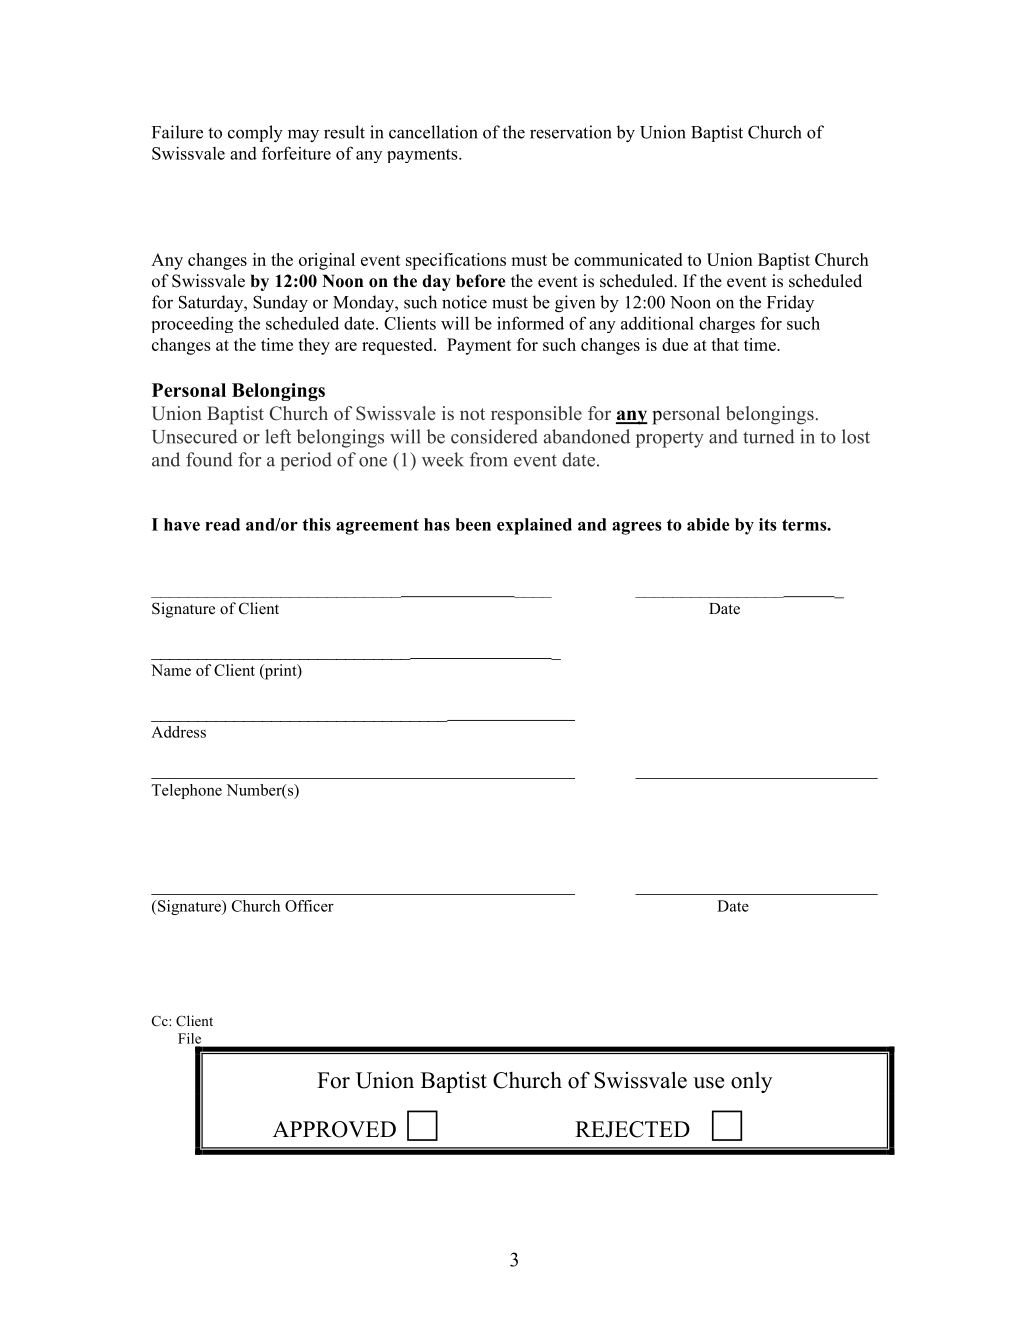 The height and width of the screenshot is (1331, 1029). I want to click on Name, so click(171, 670).
